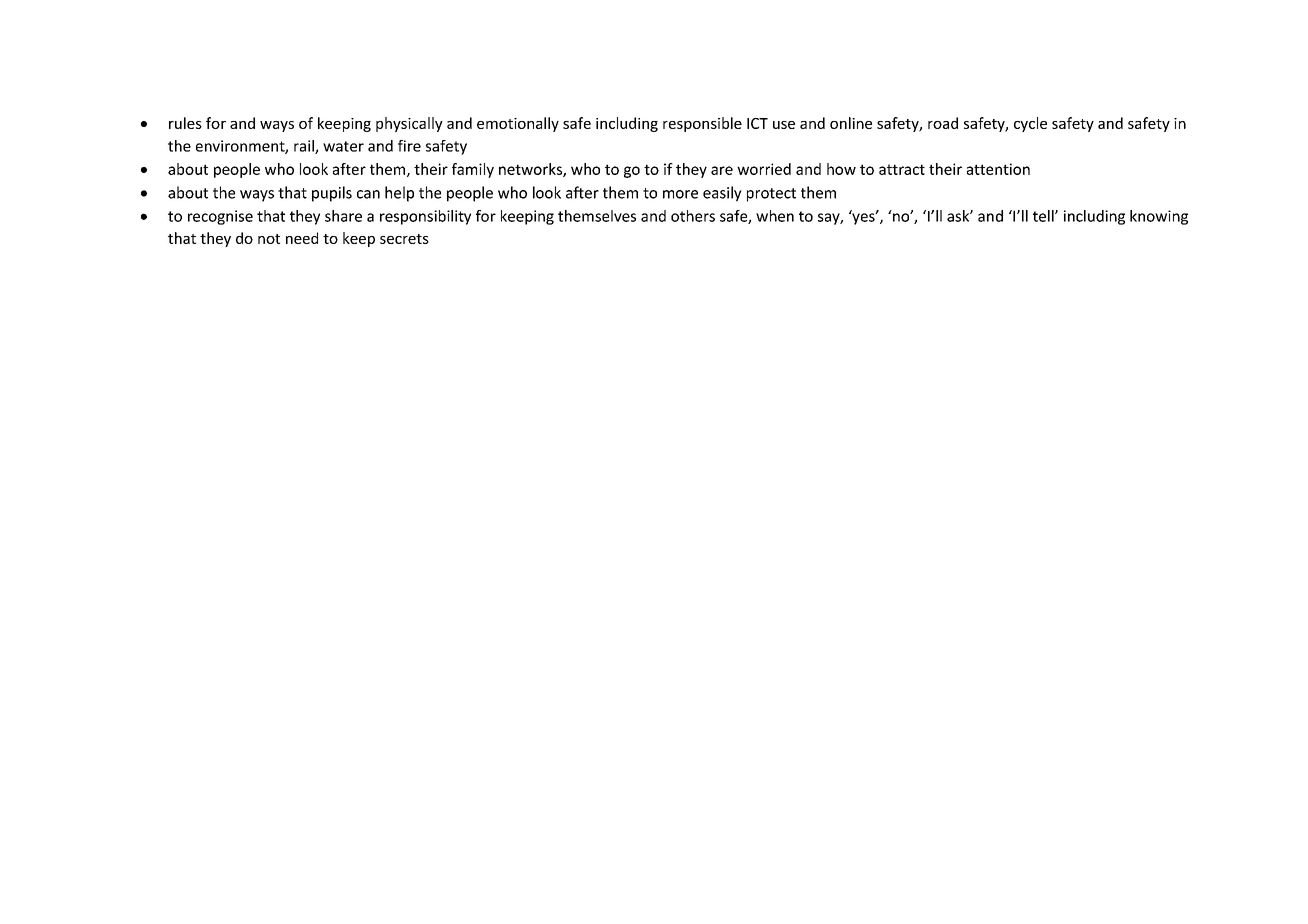 The height and width of the screenshot is (924, 1308). What do you see at coordinates (1030, 124) in the screenshot?
I see `cycle` at bounding box center [1030, 124].
